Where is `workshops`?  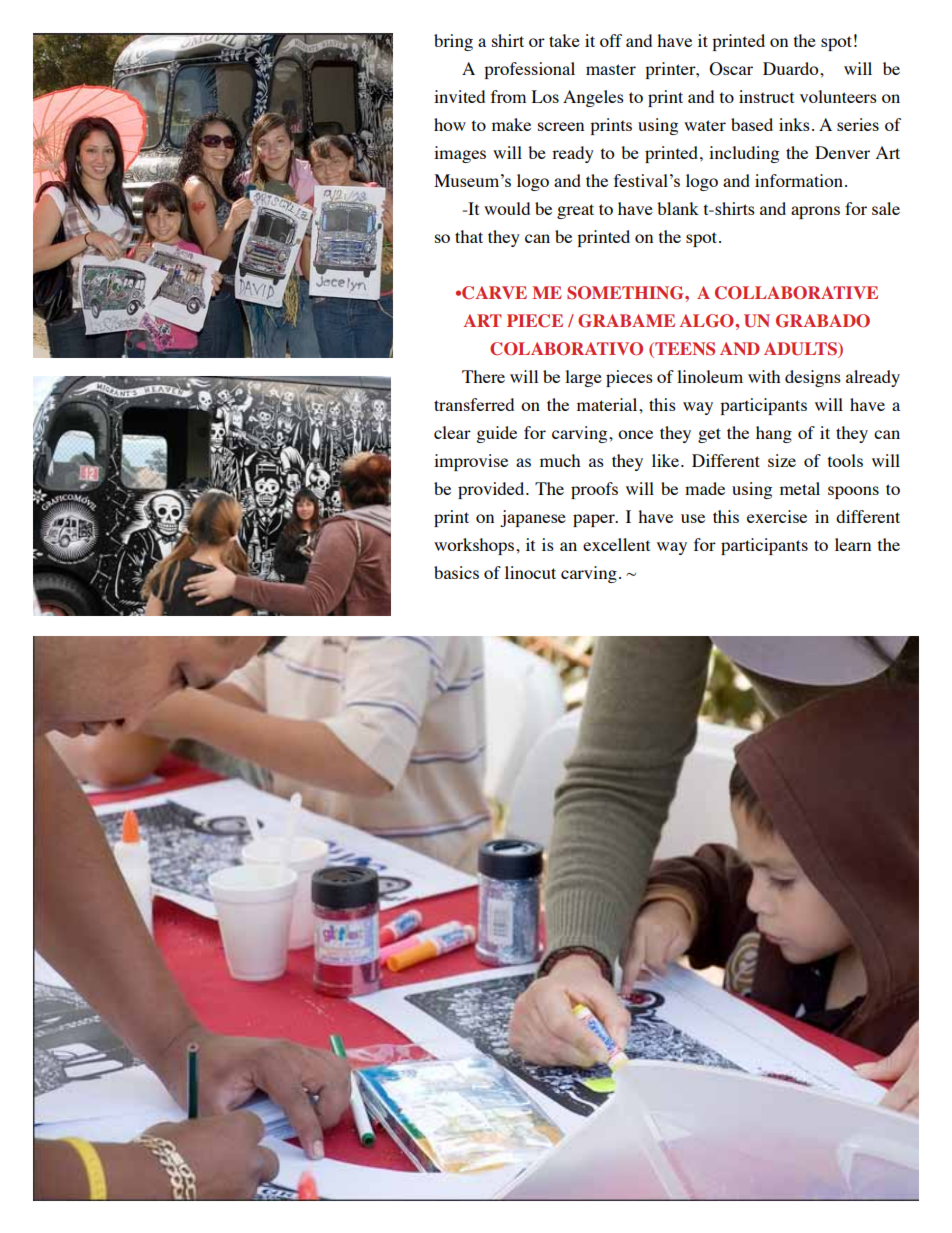
workshops is located at coordinates (475, 546).
